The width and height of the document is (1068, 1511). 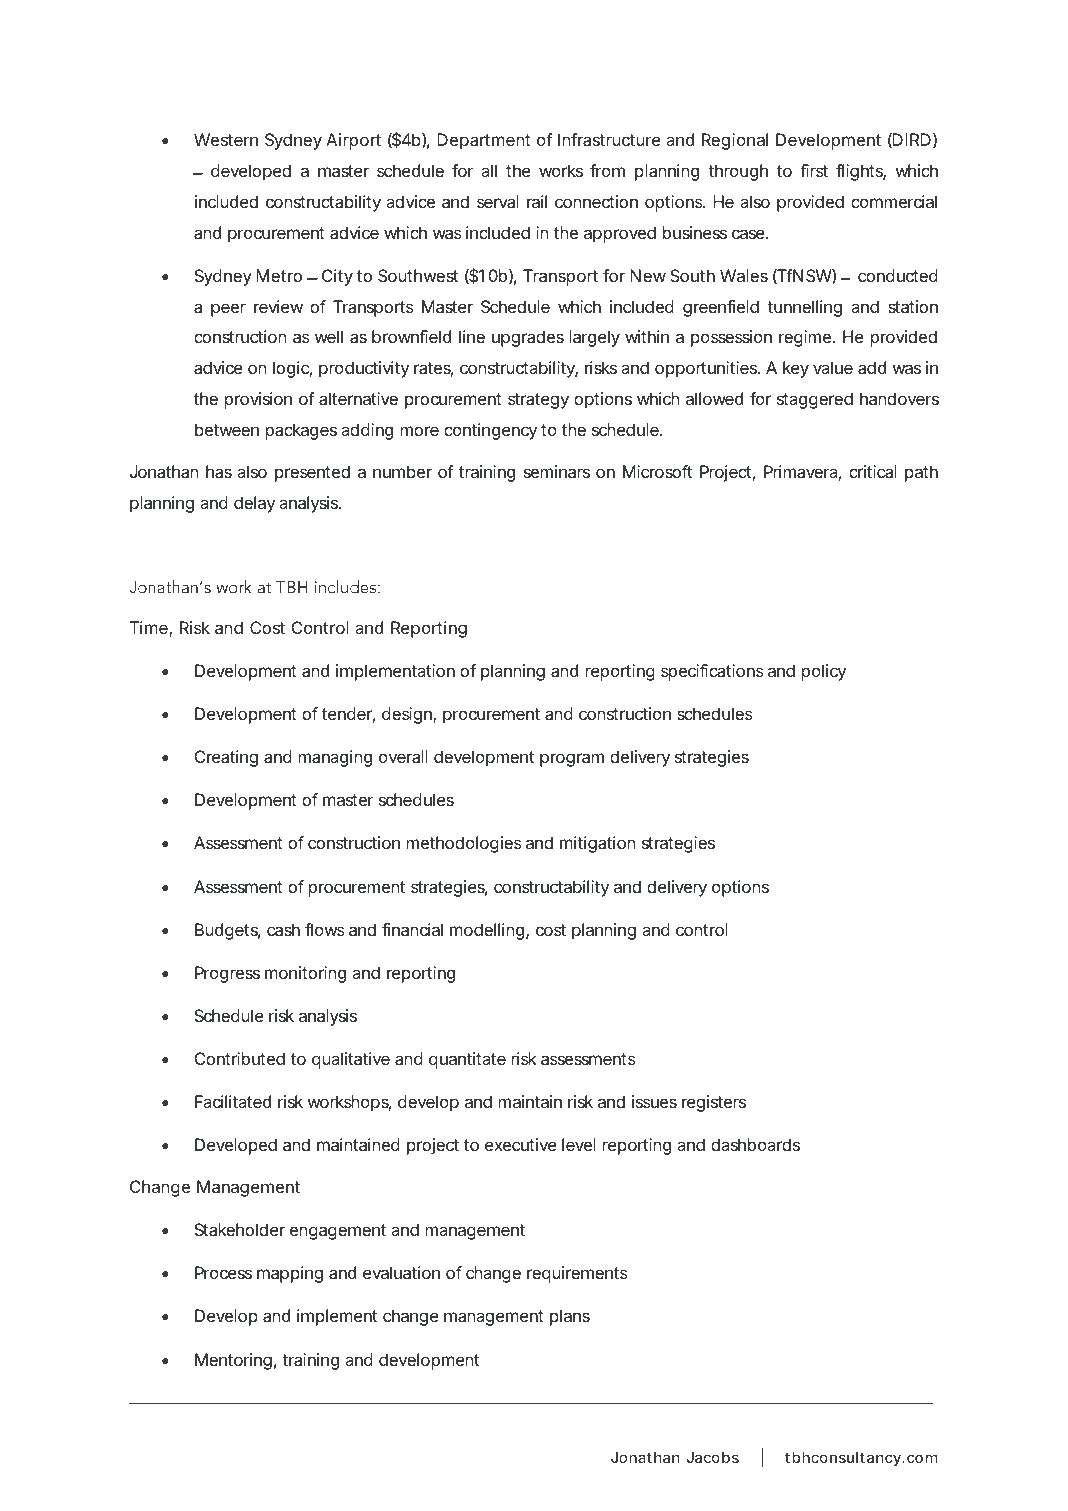 What do you see at coordinates (254, 504) in the document?
I see `delay` at bounding box center [254, 504].
